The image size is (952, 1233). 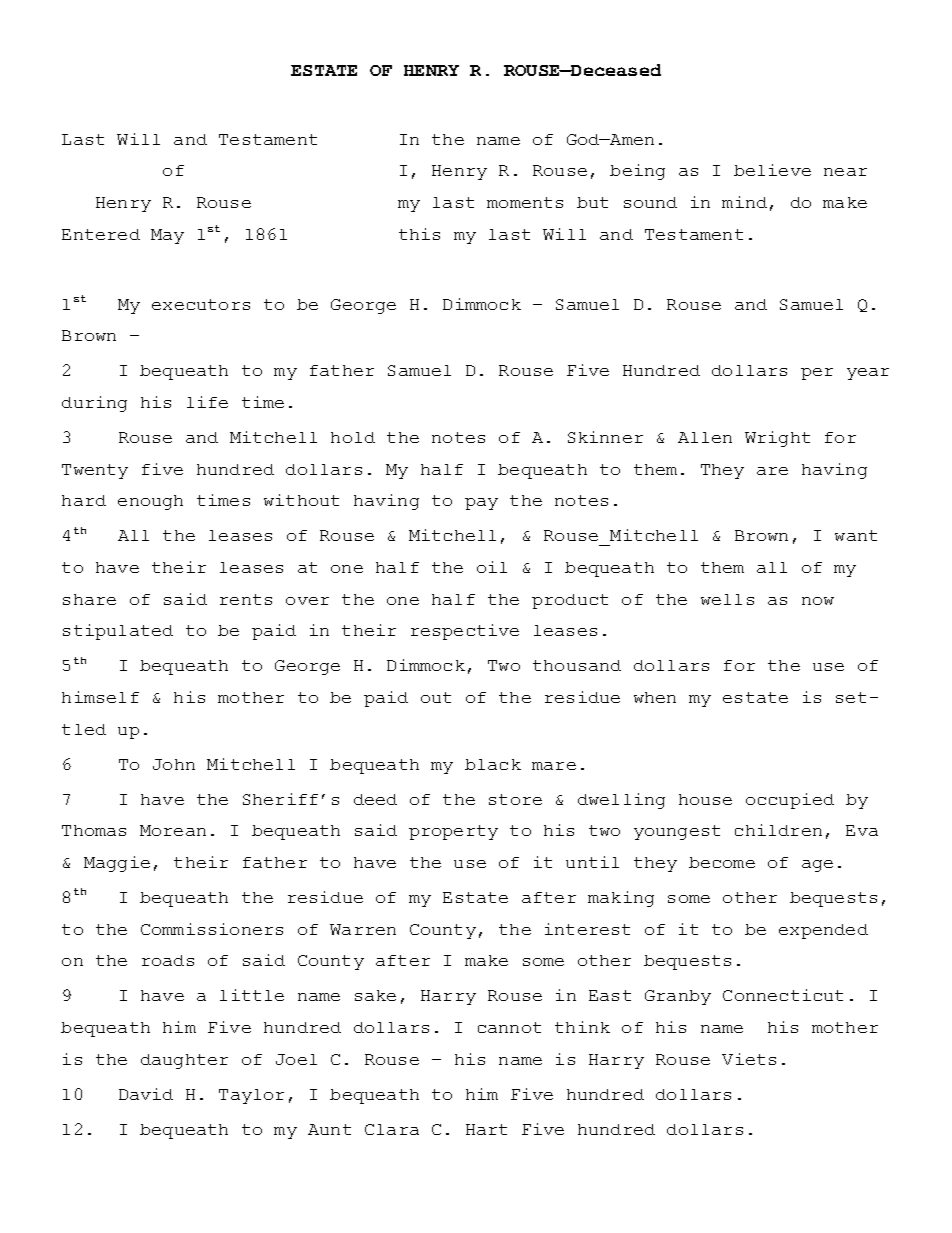 I want to click on moments, so click(x=525, y=202).
